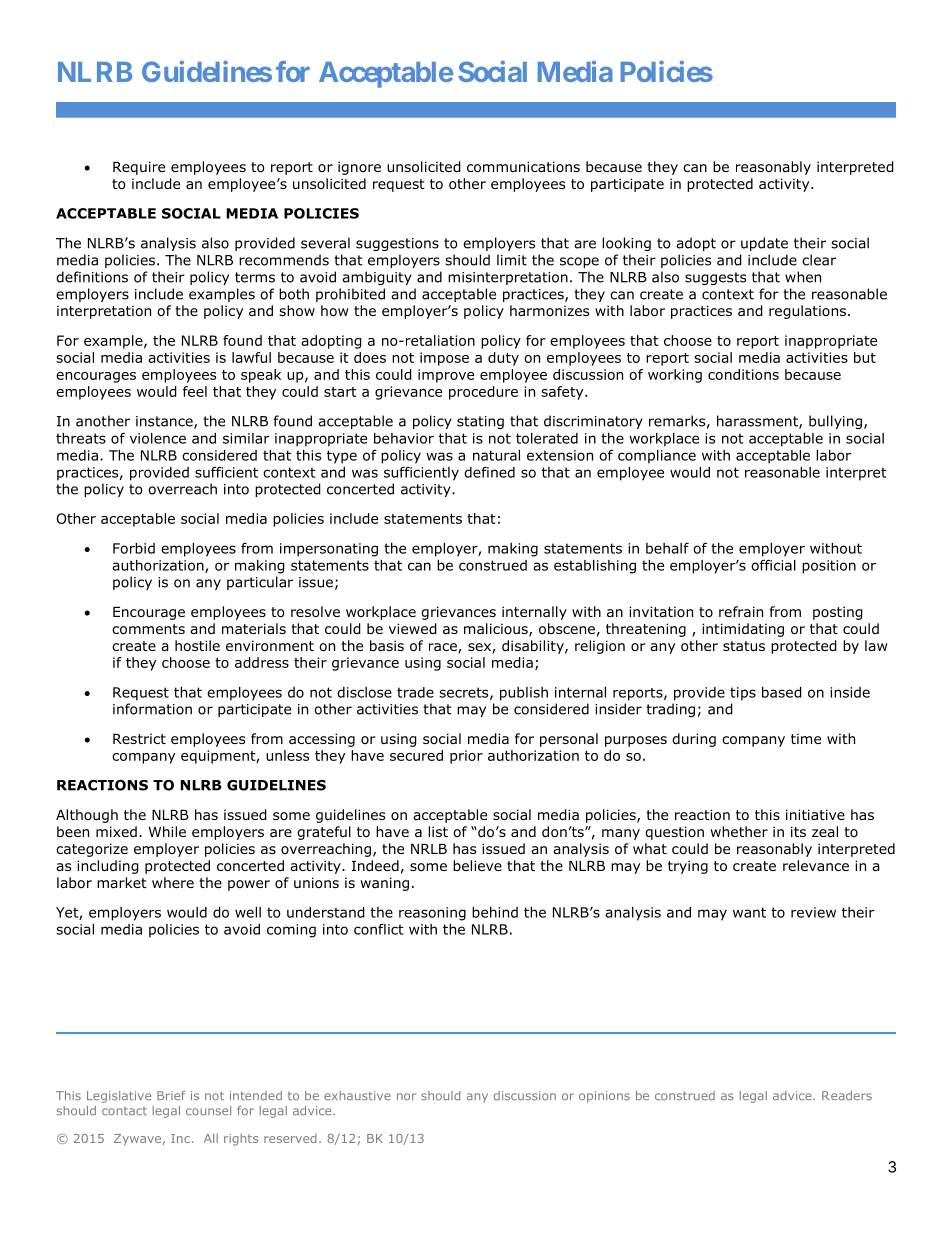 This screenshot has height=1233, width=952. Describe the element at coordinates (197, 646) in the screenshot. I see `hostile` at that location.
